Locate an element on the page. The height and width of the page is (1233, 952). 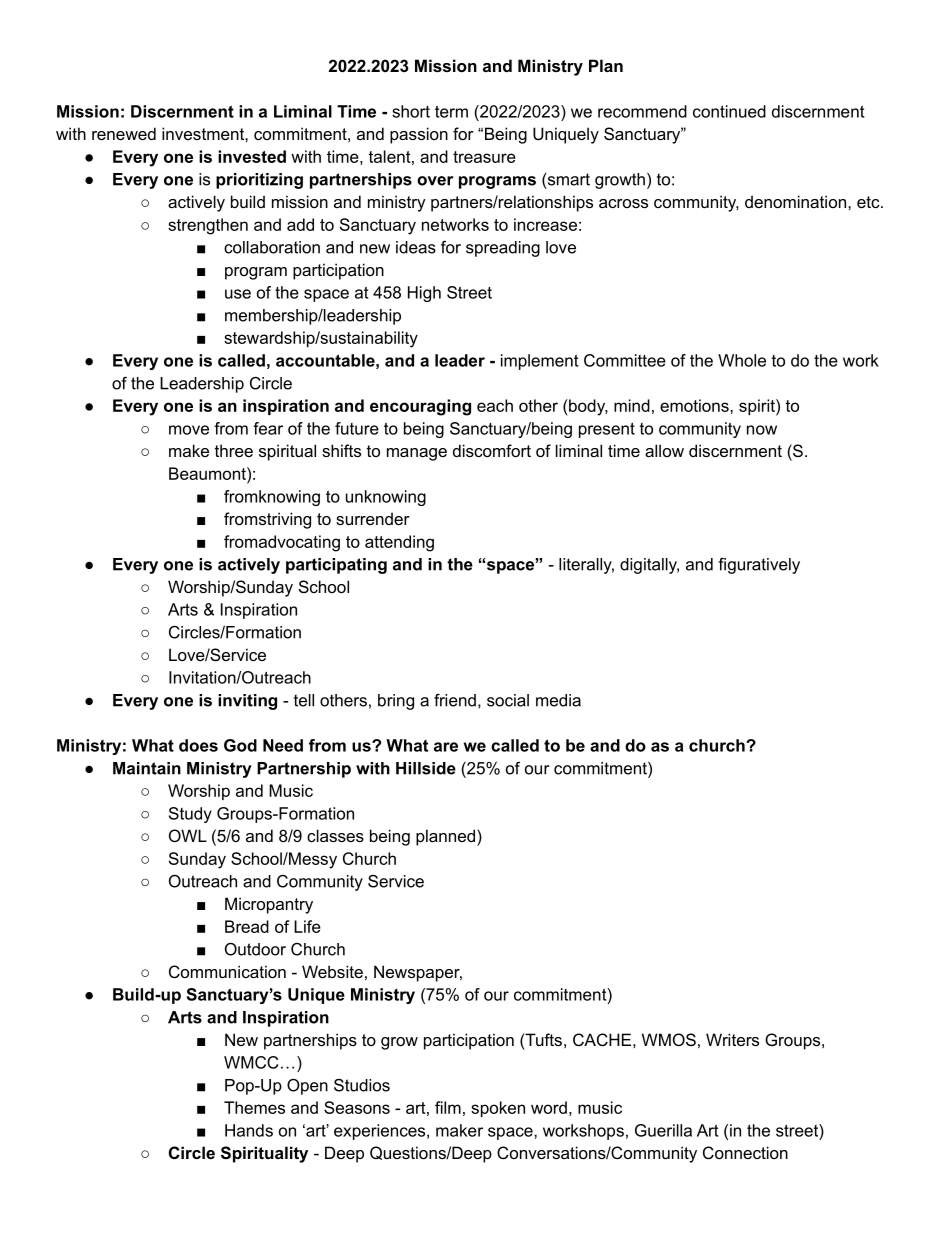
figuratively is located at coordinates (759, 566).
